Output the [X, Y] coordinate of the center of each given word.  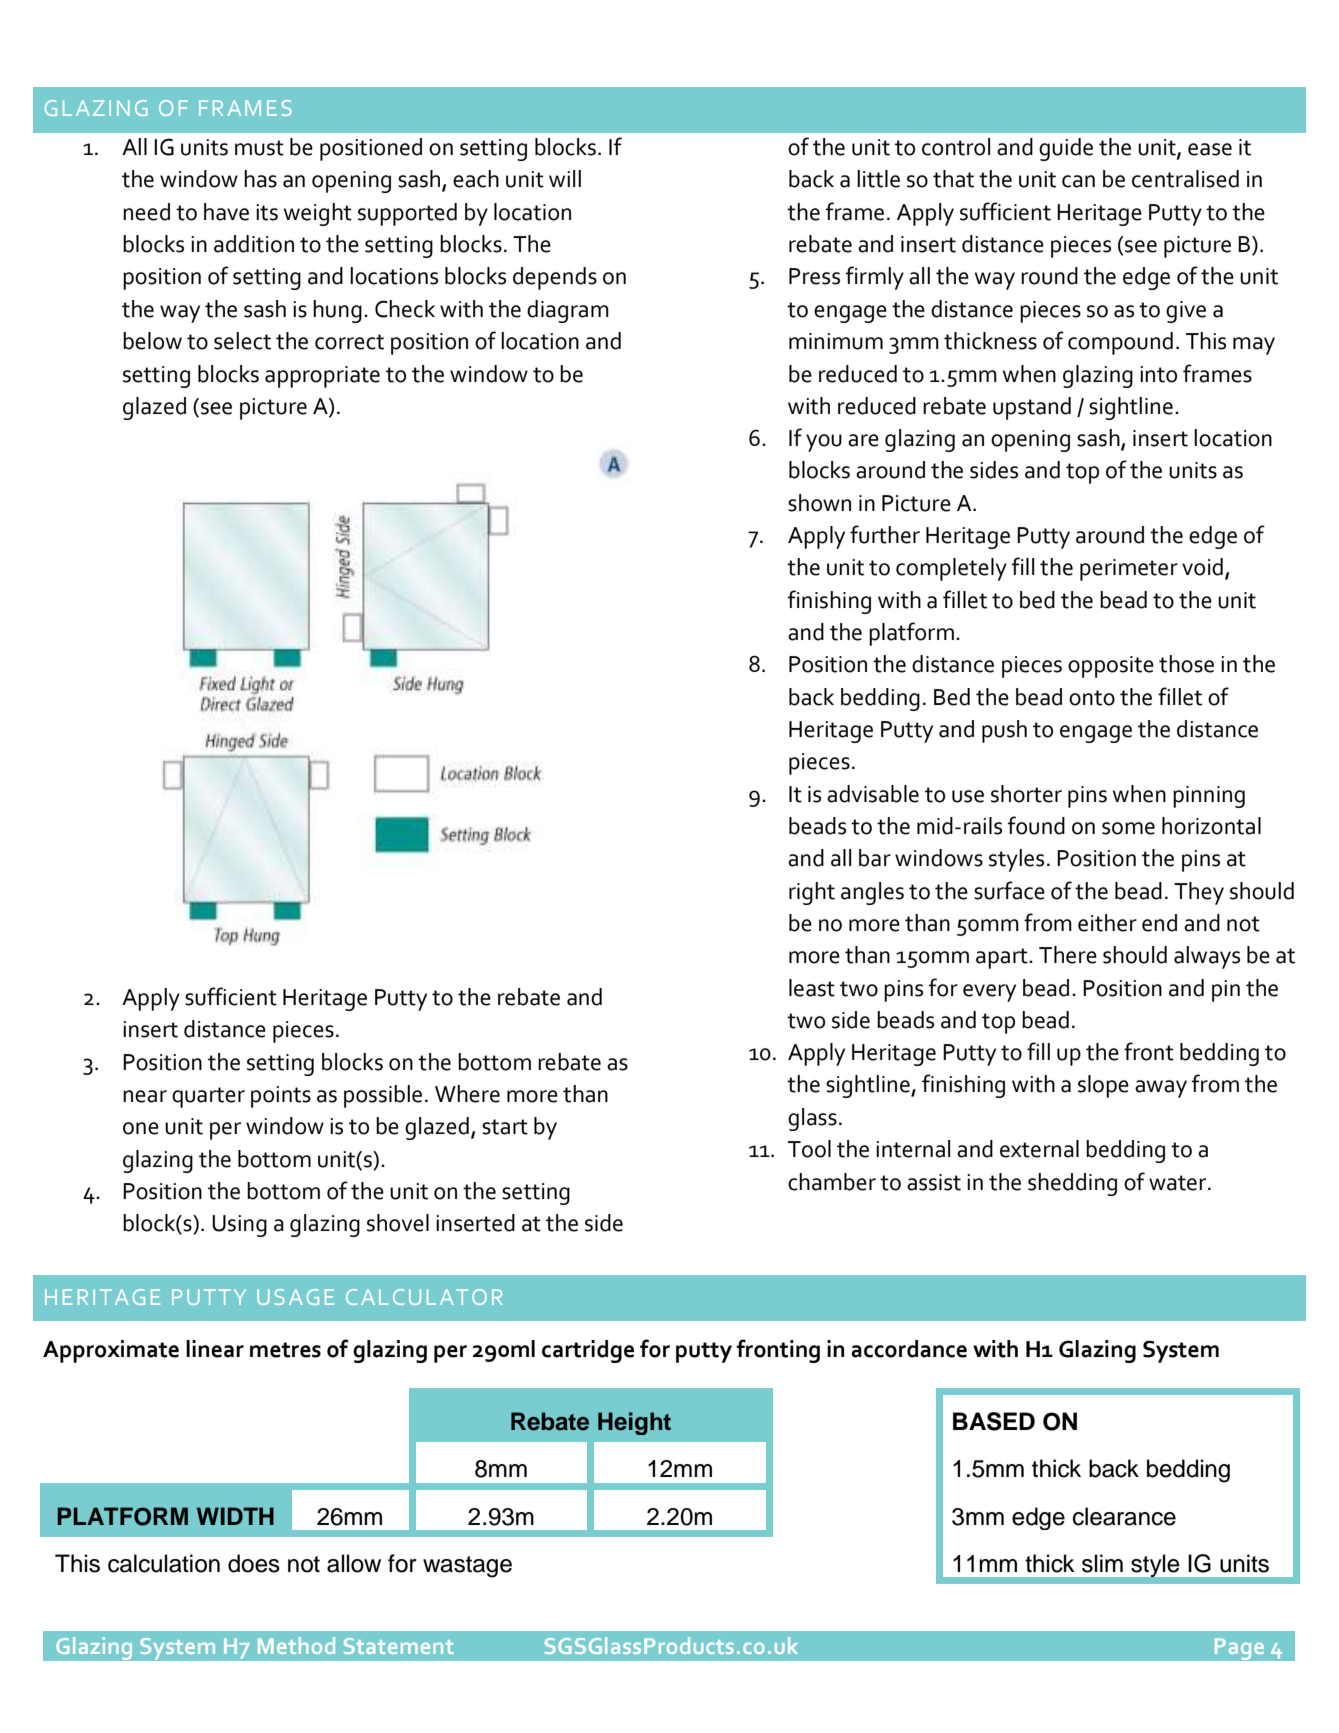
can [1078, 181]
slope [1103, 1086]
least [812, 988]
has [260, 179]
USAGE [295, 1297]
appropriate [322, 377]
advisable [873, 794]
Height [634, 1423]
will [565, 178]
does [254, 1563]
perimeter [1129, 570]
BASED [994, 1421]
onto [1092, 698]
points [281, 1097]
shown [819, 503]
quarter [208, 1097]
